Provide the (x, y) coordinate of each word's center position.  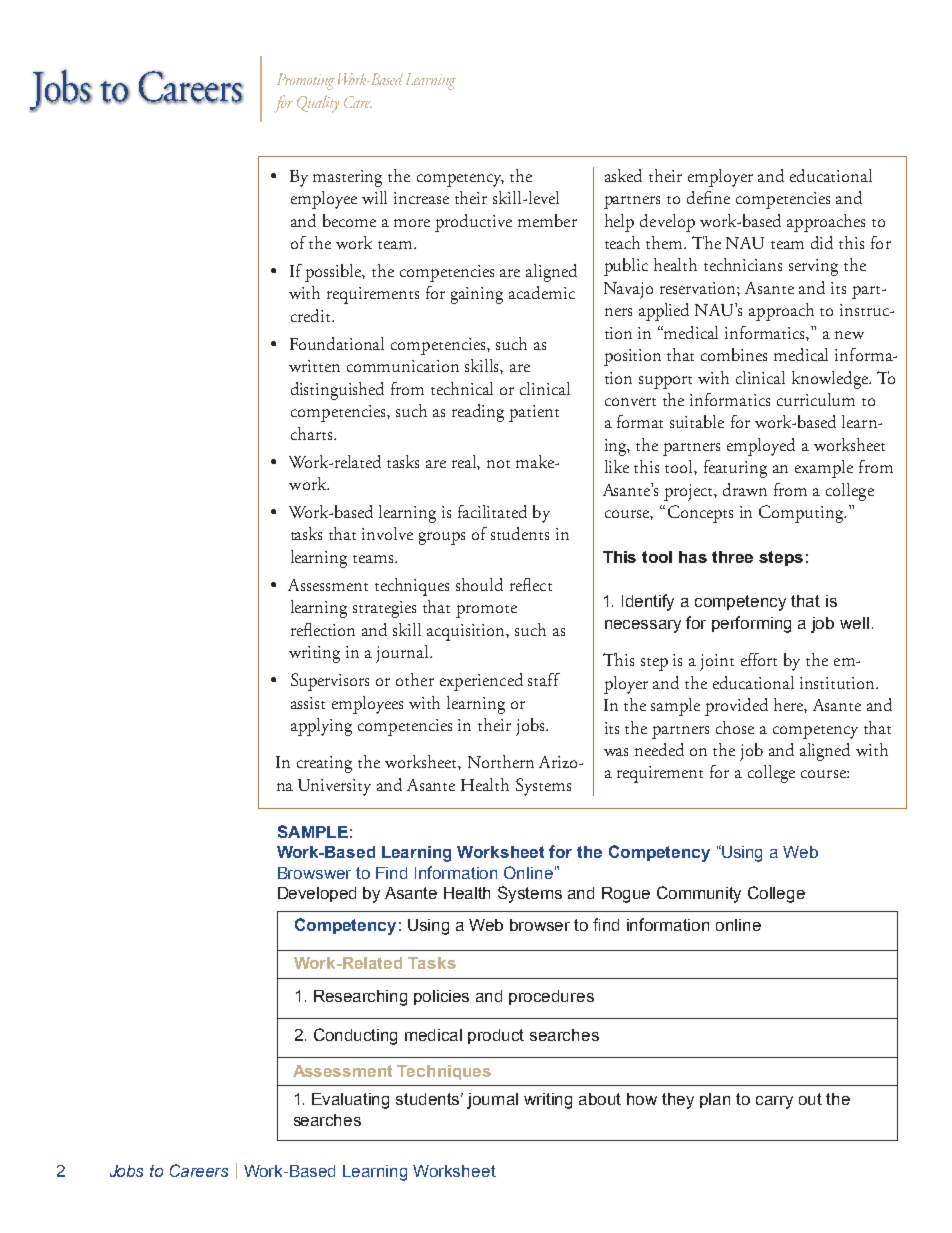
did (822, 242)
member (547, 220)
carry (774, 1102)
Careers (199, 1170)
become (349, 220)
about (600, 1099)
